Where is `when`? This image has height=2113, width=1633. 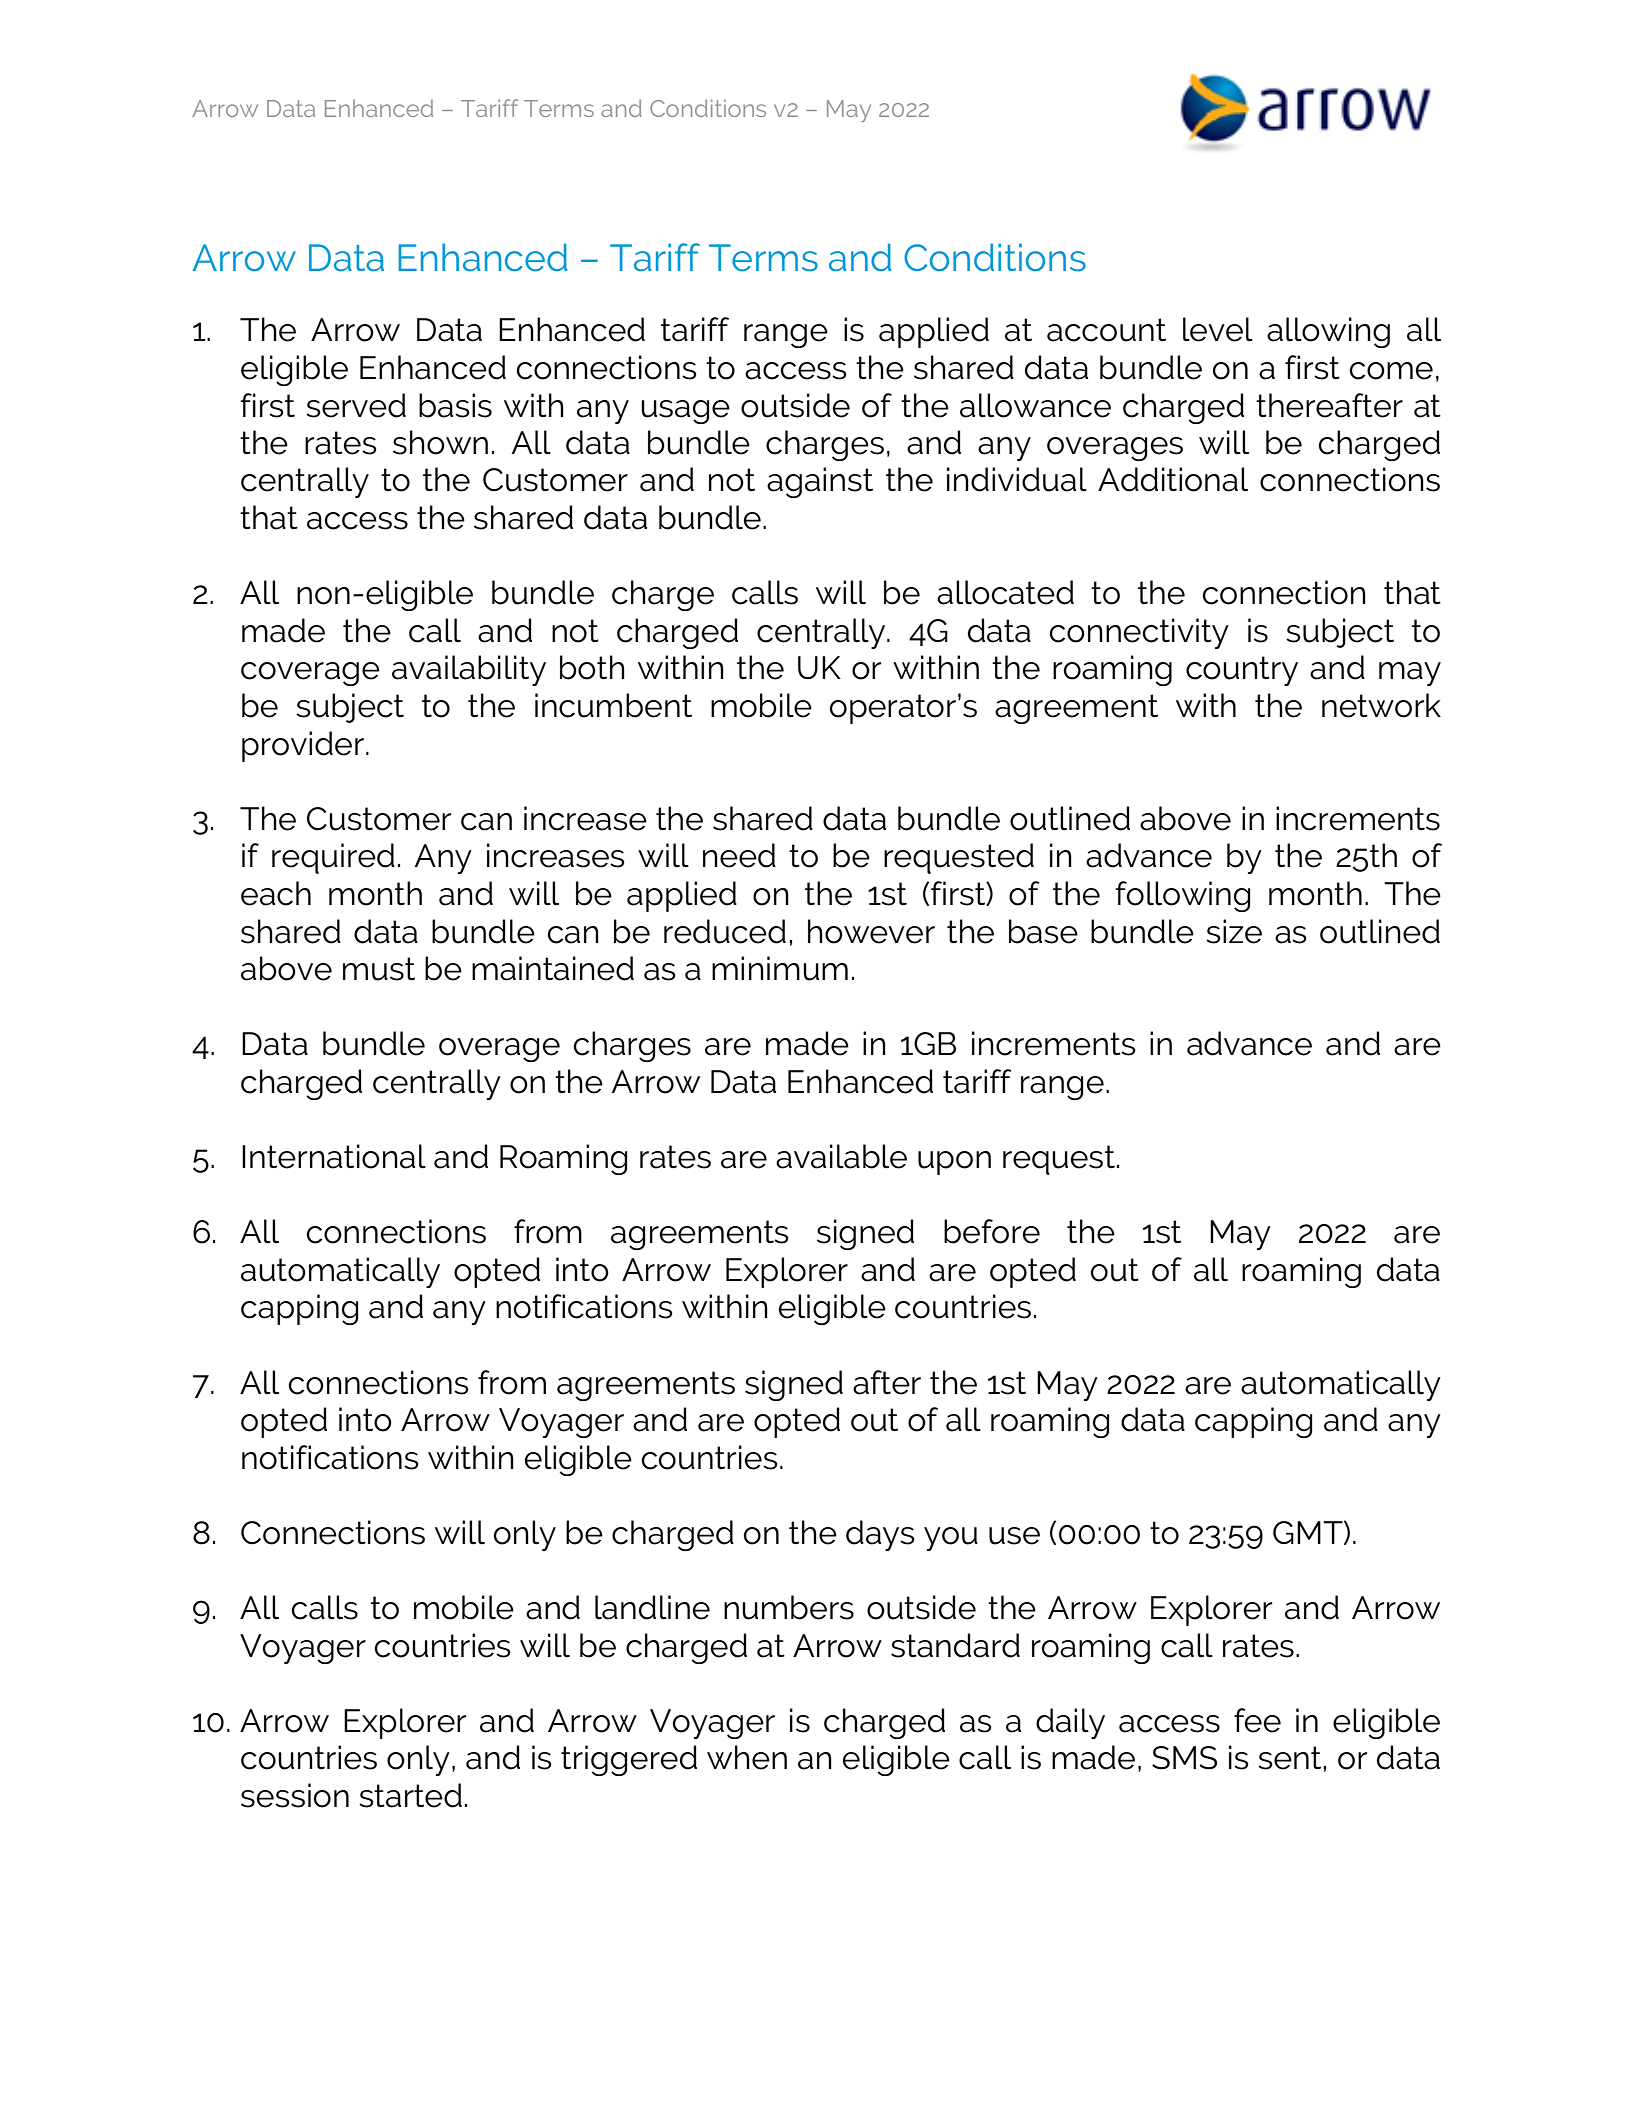
when is located at coordinates (747, 1757).
